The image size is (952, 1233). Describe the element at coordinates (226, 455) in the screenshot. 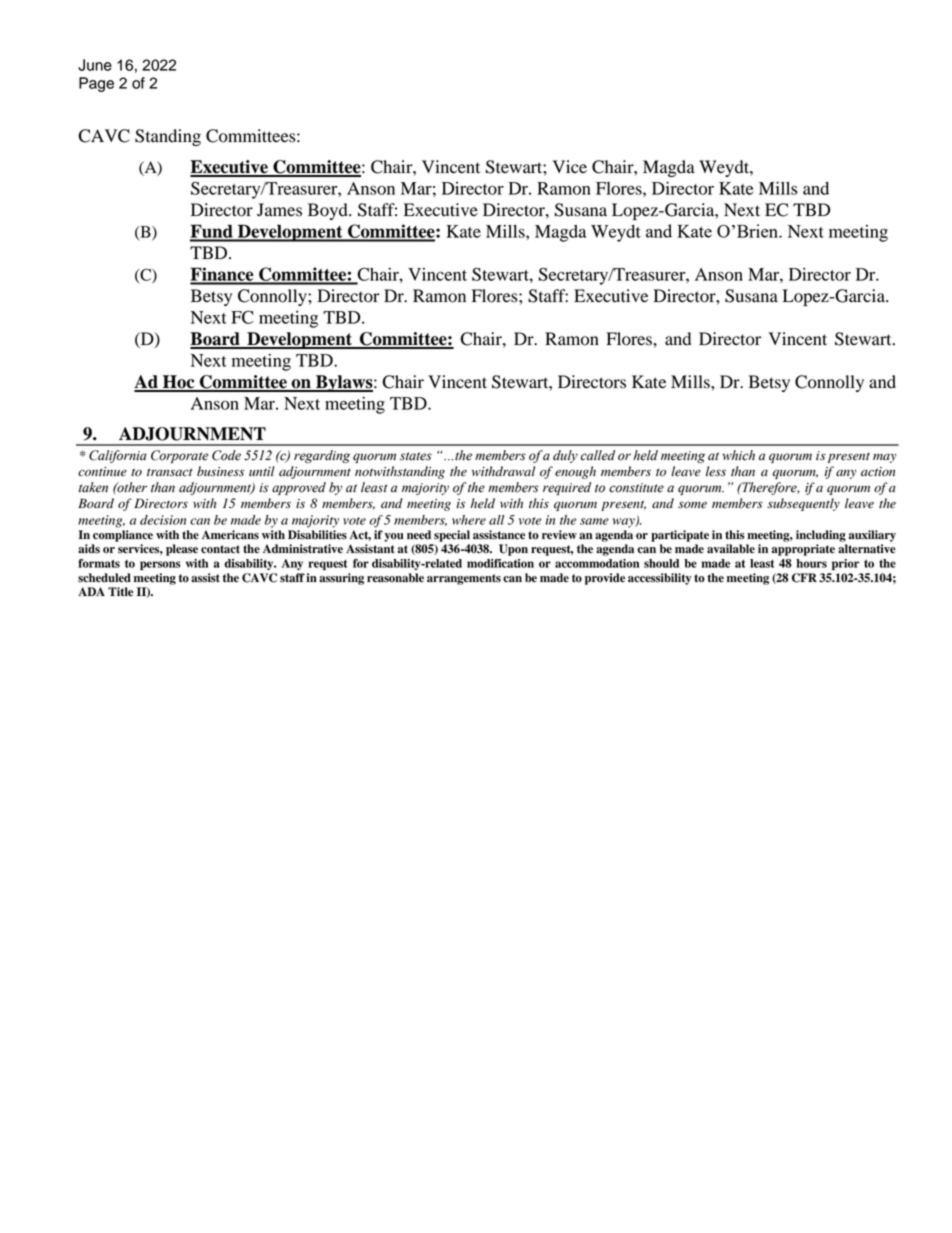

I see `Code` at that location.
